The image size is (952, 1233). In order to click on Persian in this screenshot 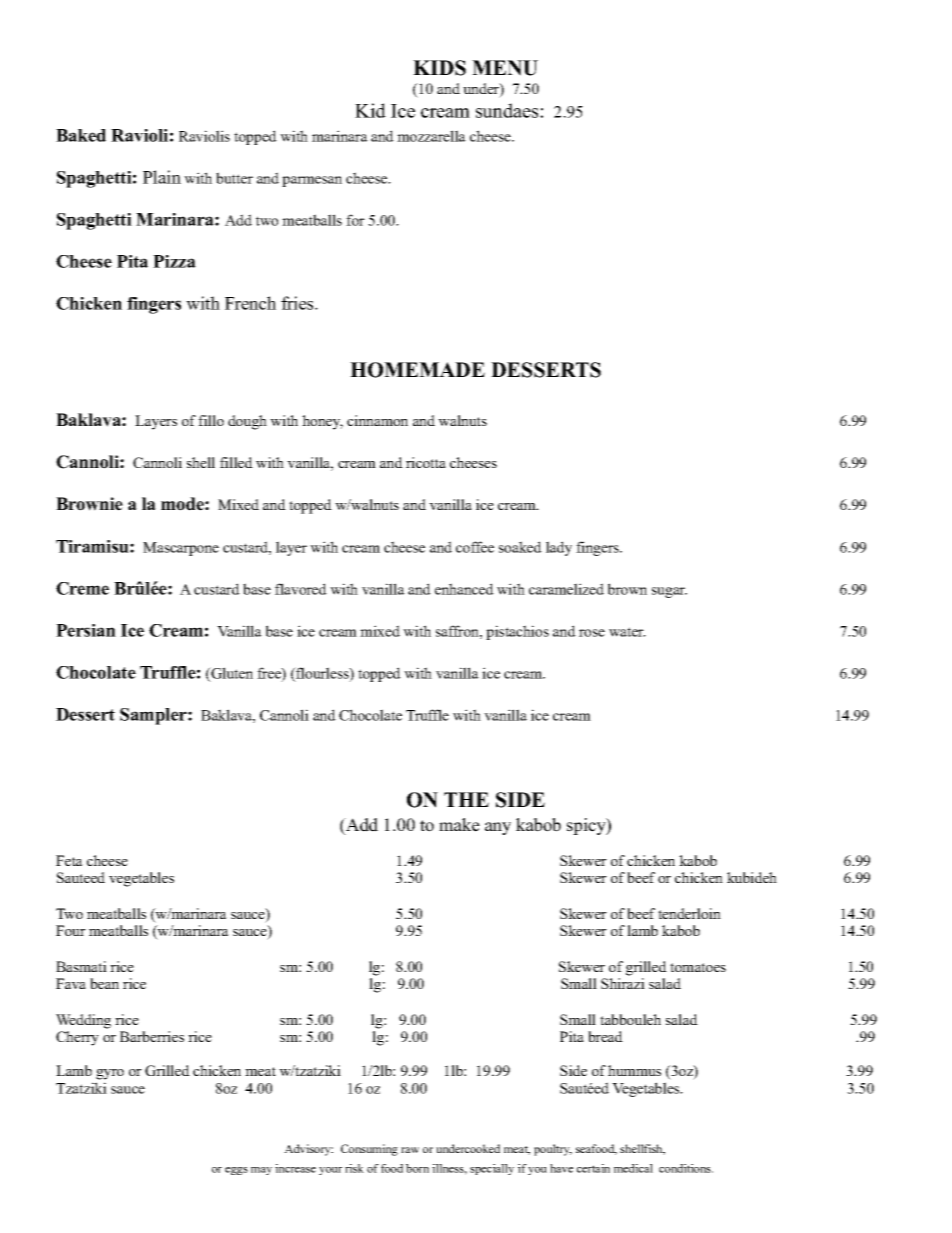, I will do `click(86, 630)`.
